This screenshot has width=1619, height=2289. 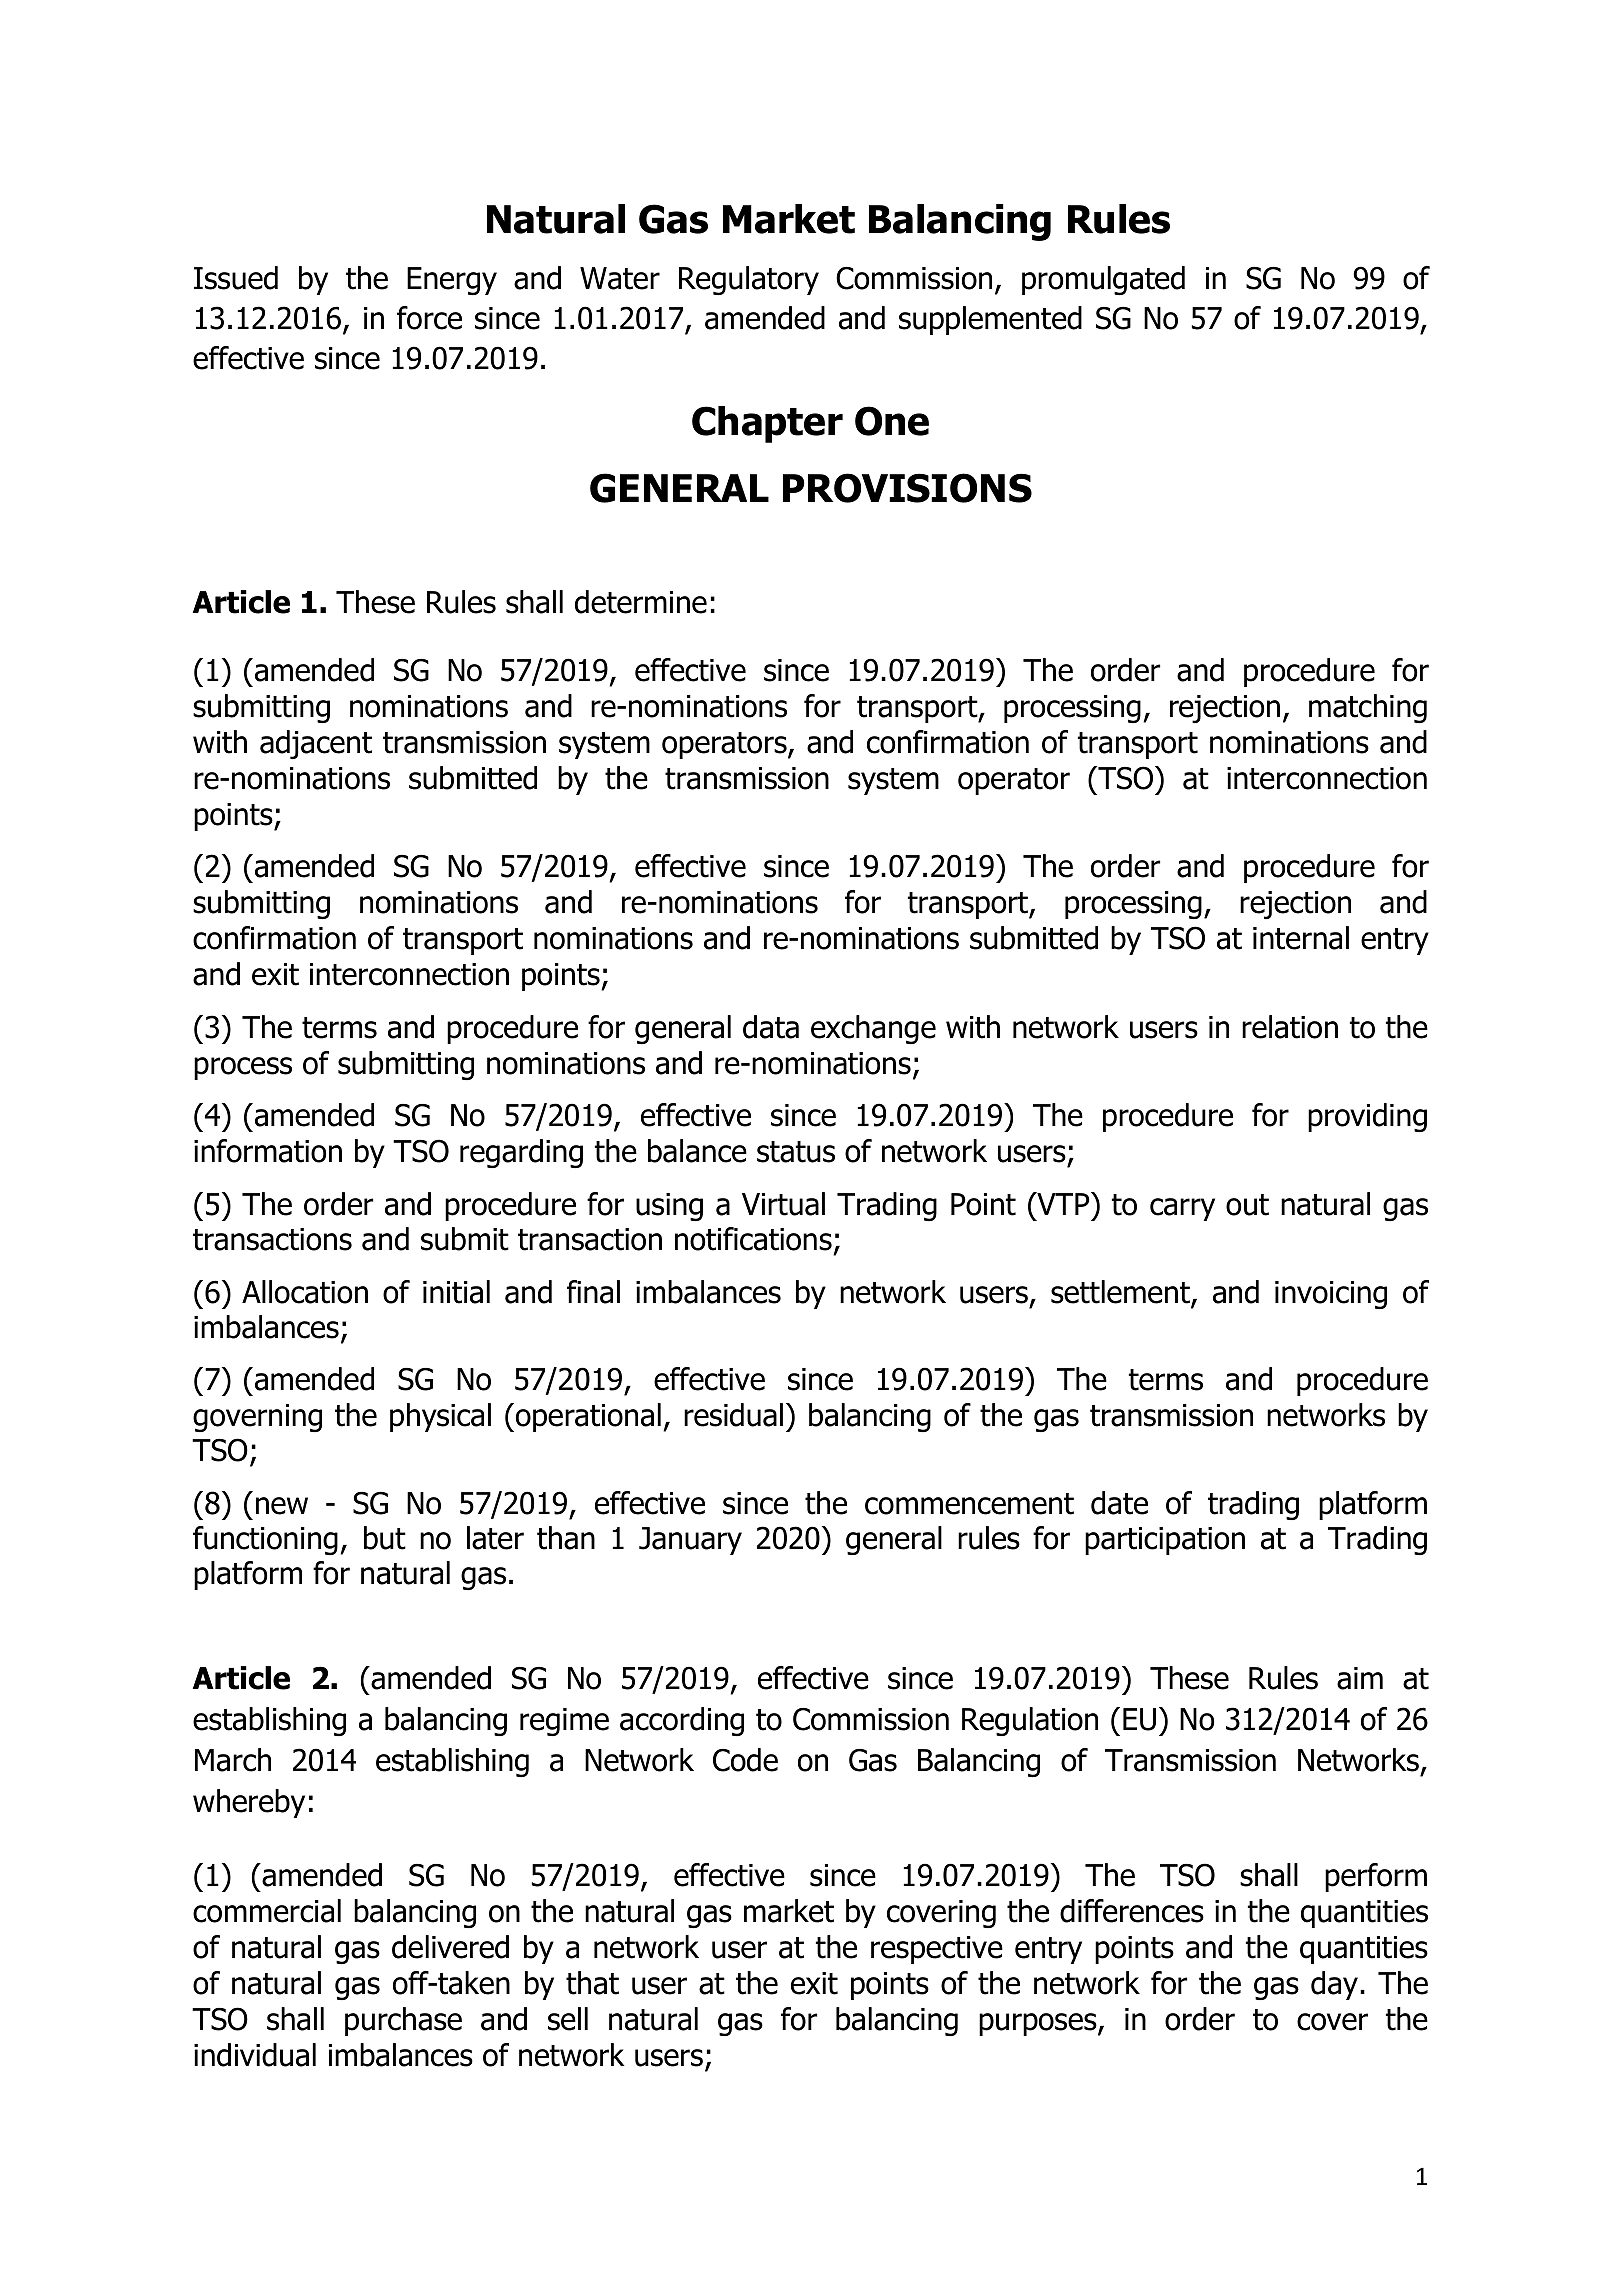 What do you see at coordinates (403, 2021) in the screenshot?
I see `purchase` at bounding box center [403, 2021].
